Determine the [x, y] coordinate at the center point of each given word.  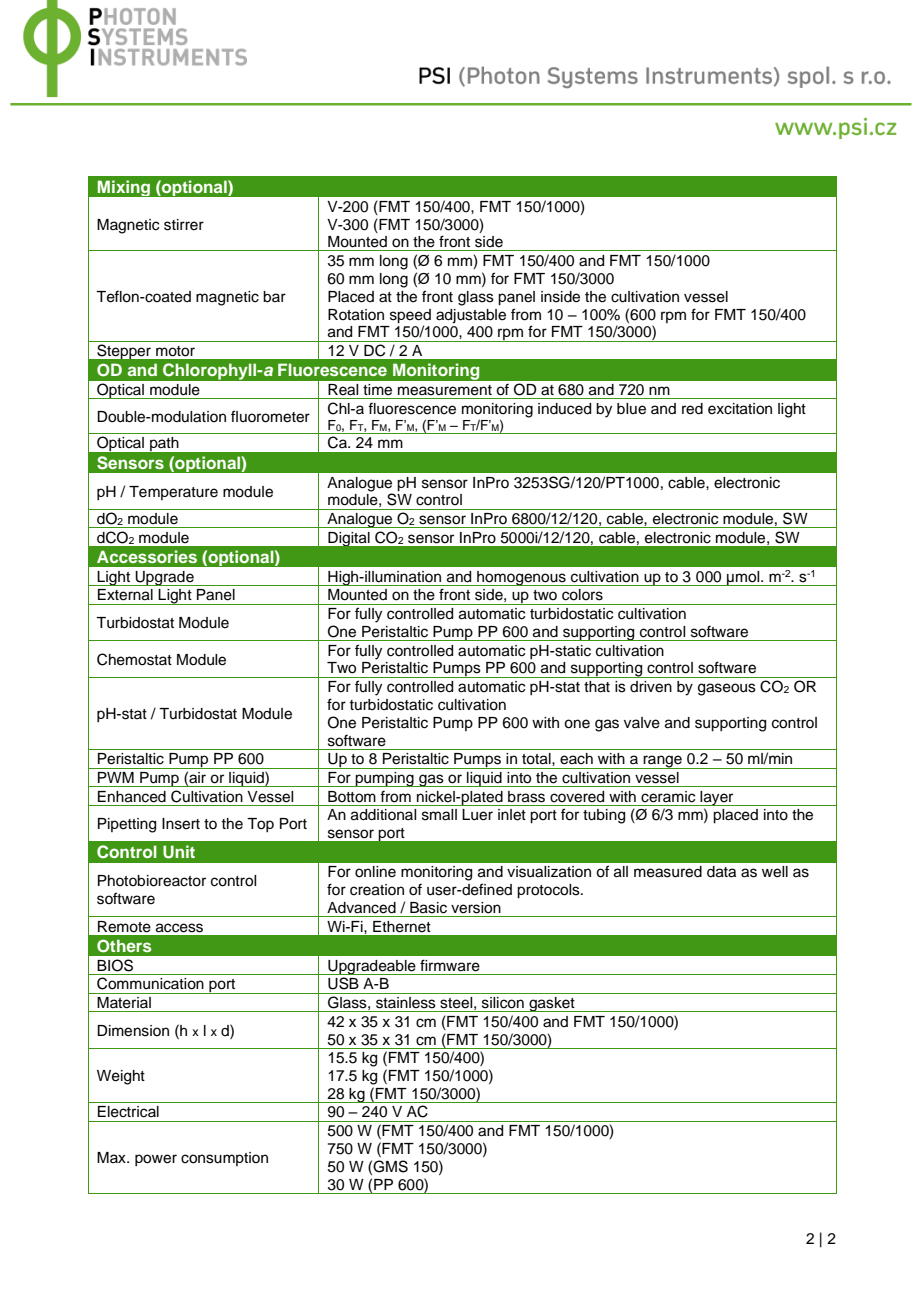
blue [631, 409]
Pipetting [127, 825]
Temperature [173, 493]
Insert [181, 824]
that [597, 687]
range [663, 762]
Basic [428, 908]
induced [564, 409]
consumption [224, 1159]
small [439, 815]
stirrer [184, 225]
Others [124, 946]
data [721, 872]
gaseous [727, 689]
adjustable [471, 316]
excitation [740, 409]
